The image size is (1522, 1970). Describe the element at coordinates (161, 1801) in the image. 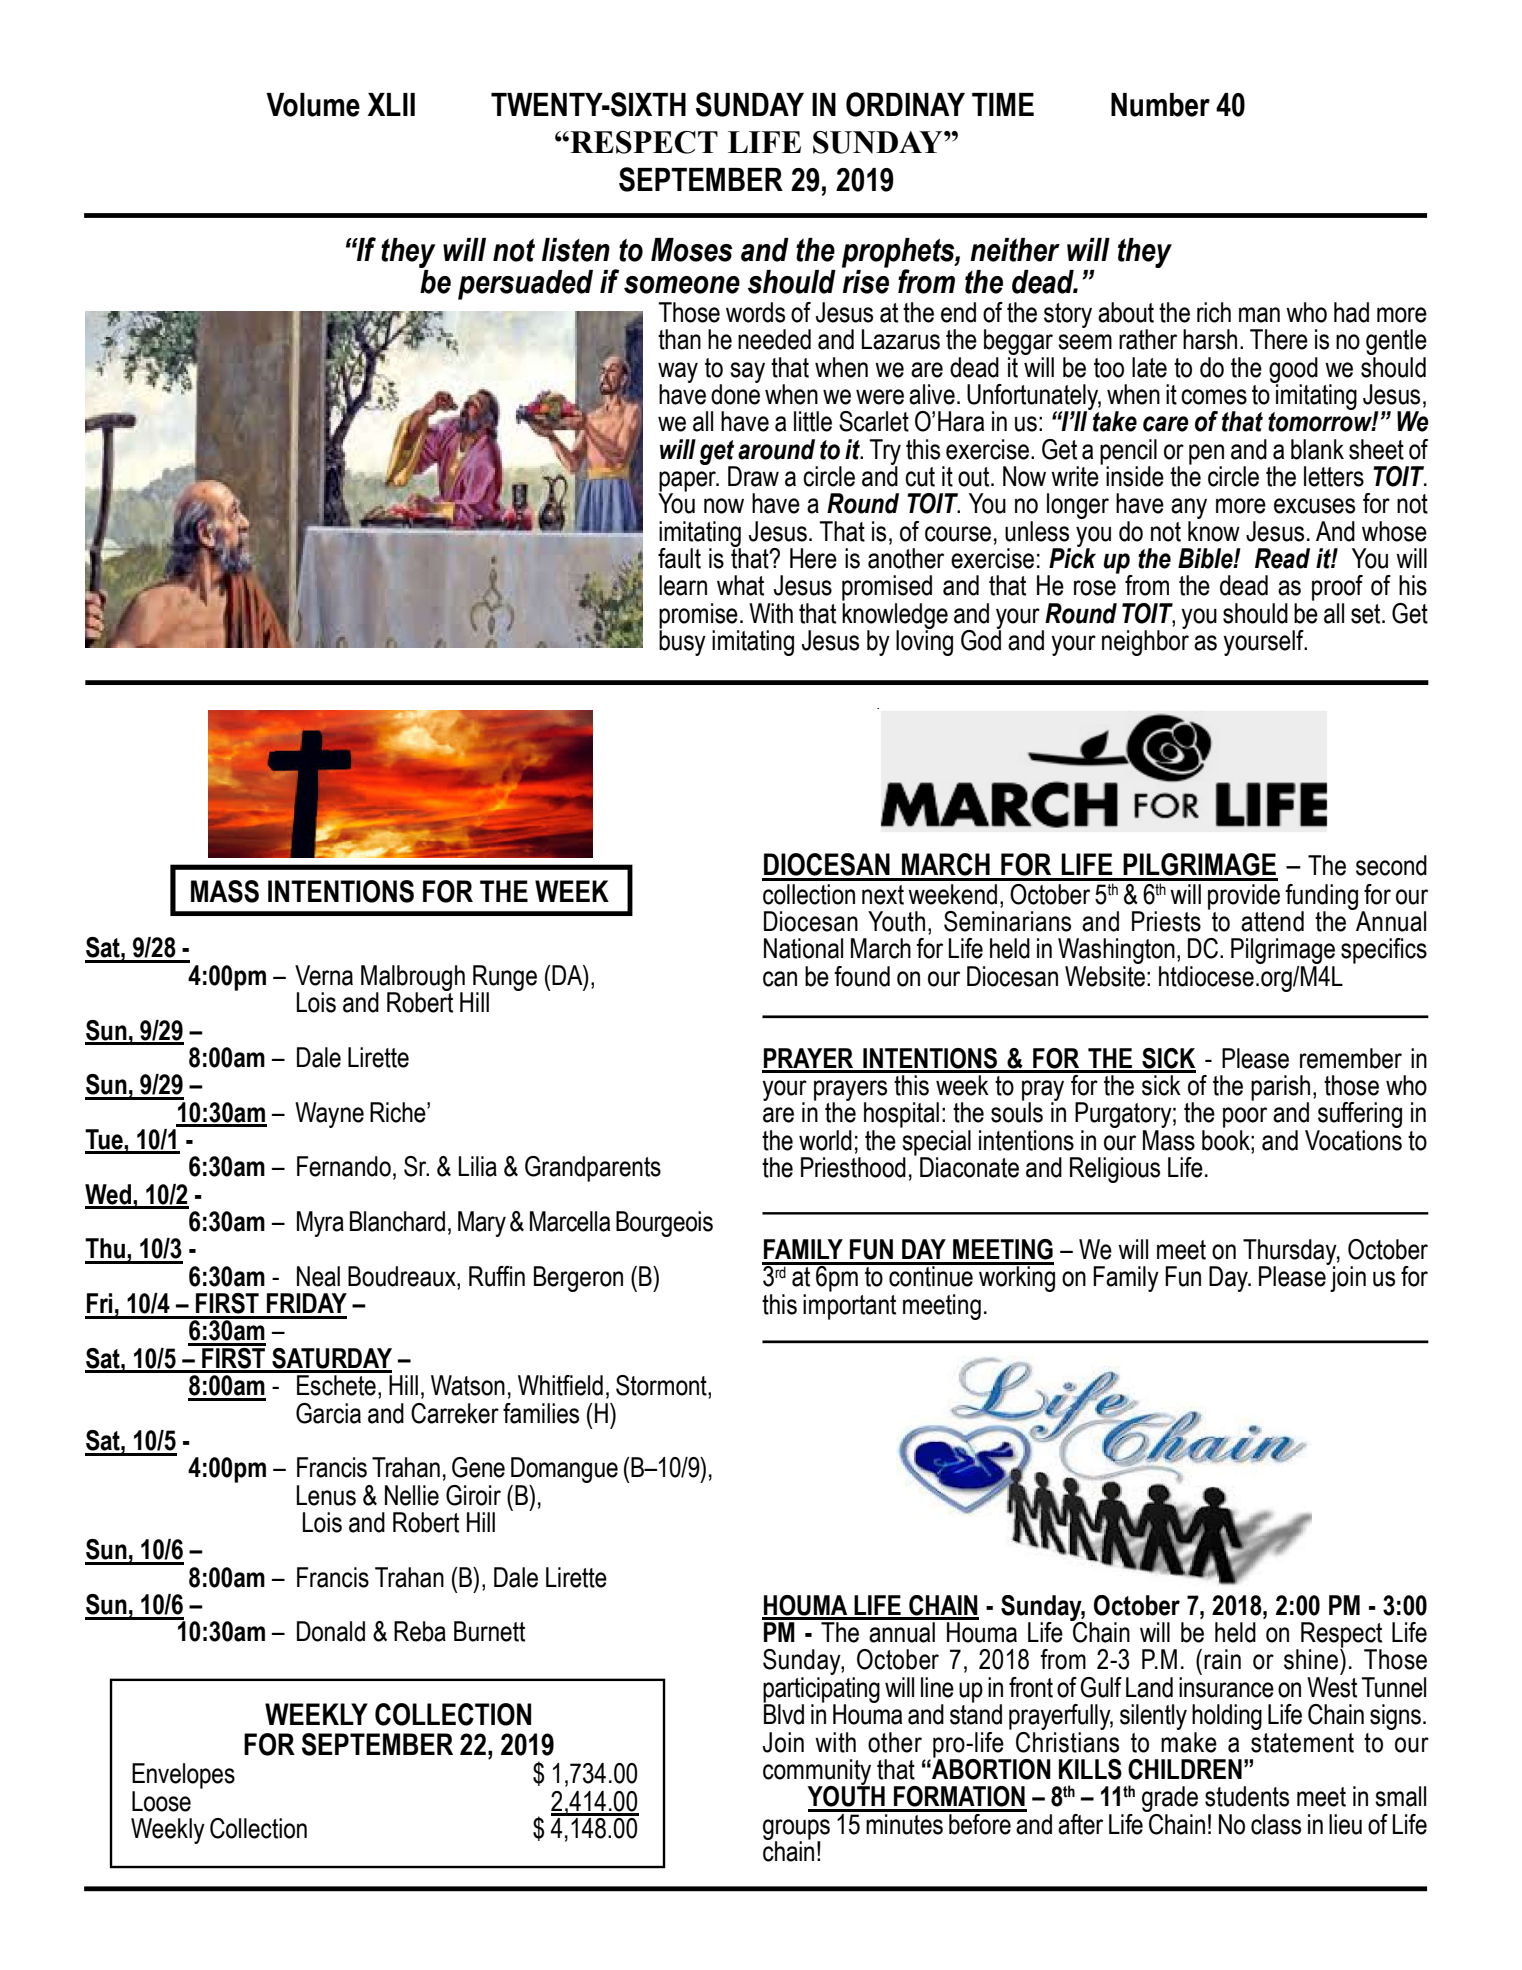

I see `Loose` at that location.
